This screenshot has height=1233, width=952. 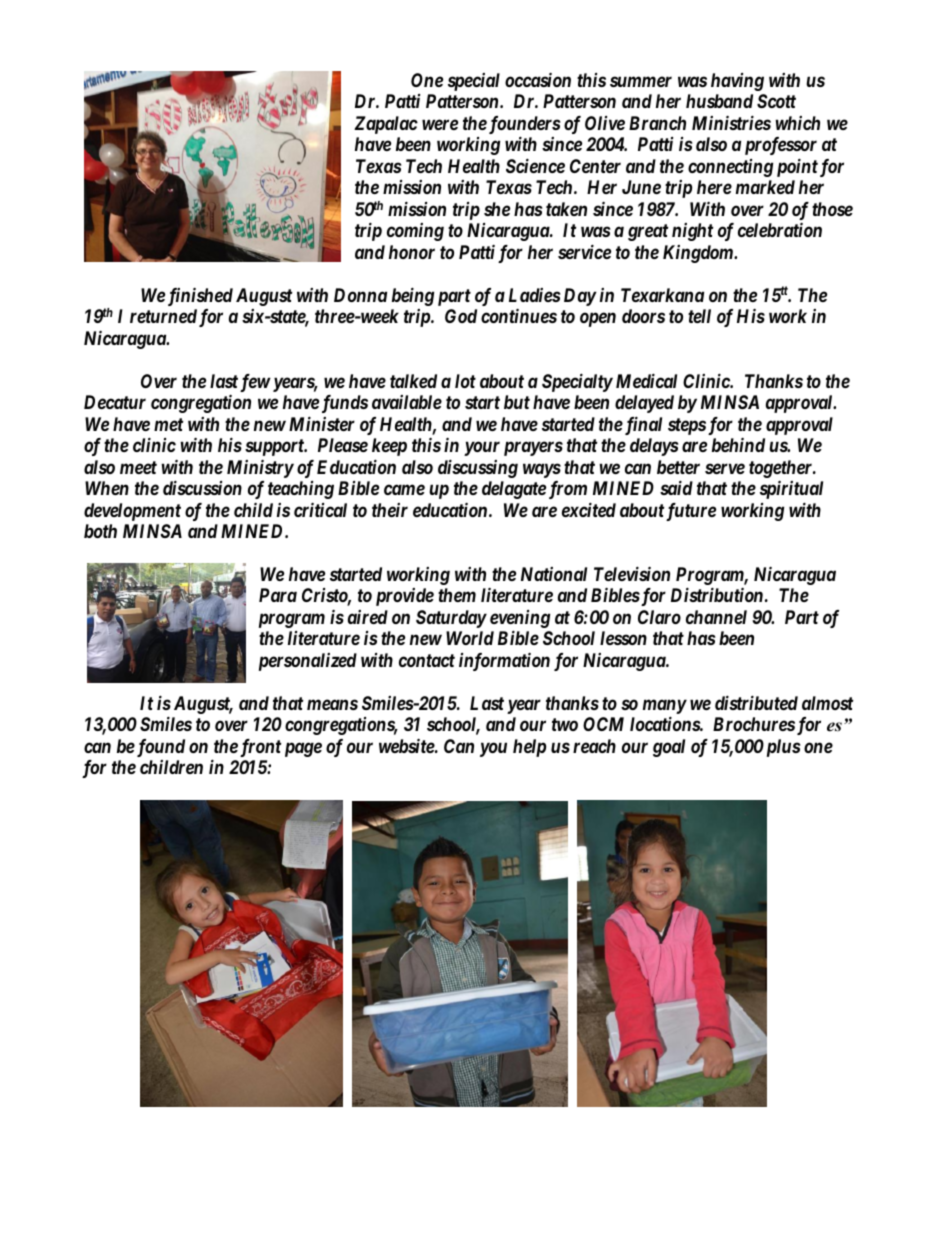 I want to click on occasion, so click(x=538, y=79).
